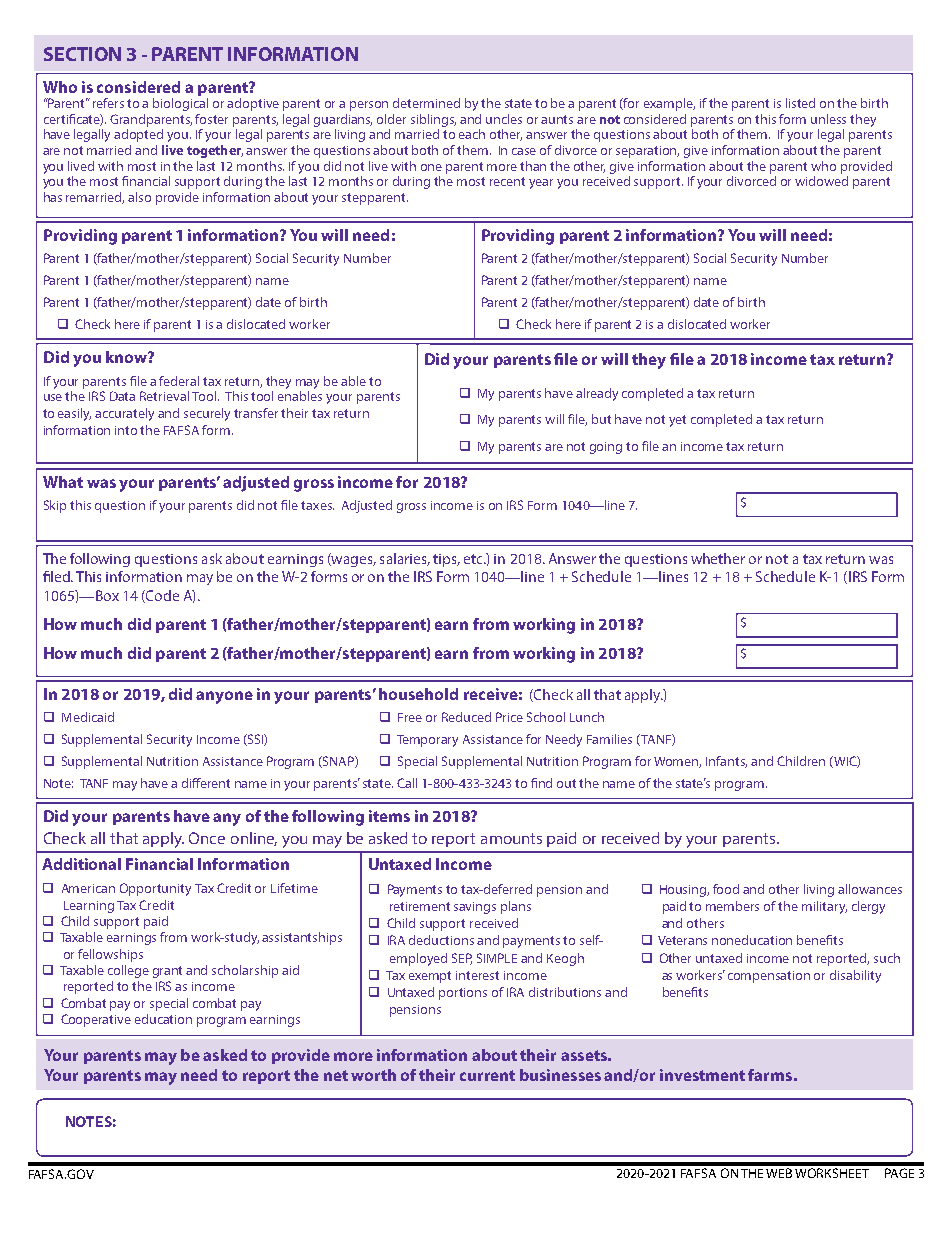  What do you see at coordinates (718, 558) in the screenshot?
I see `whether` at bounding box center [718, 558].
